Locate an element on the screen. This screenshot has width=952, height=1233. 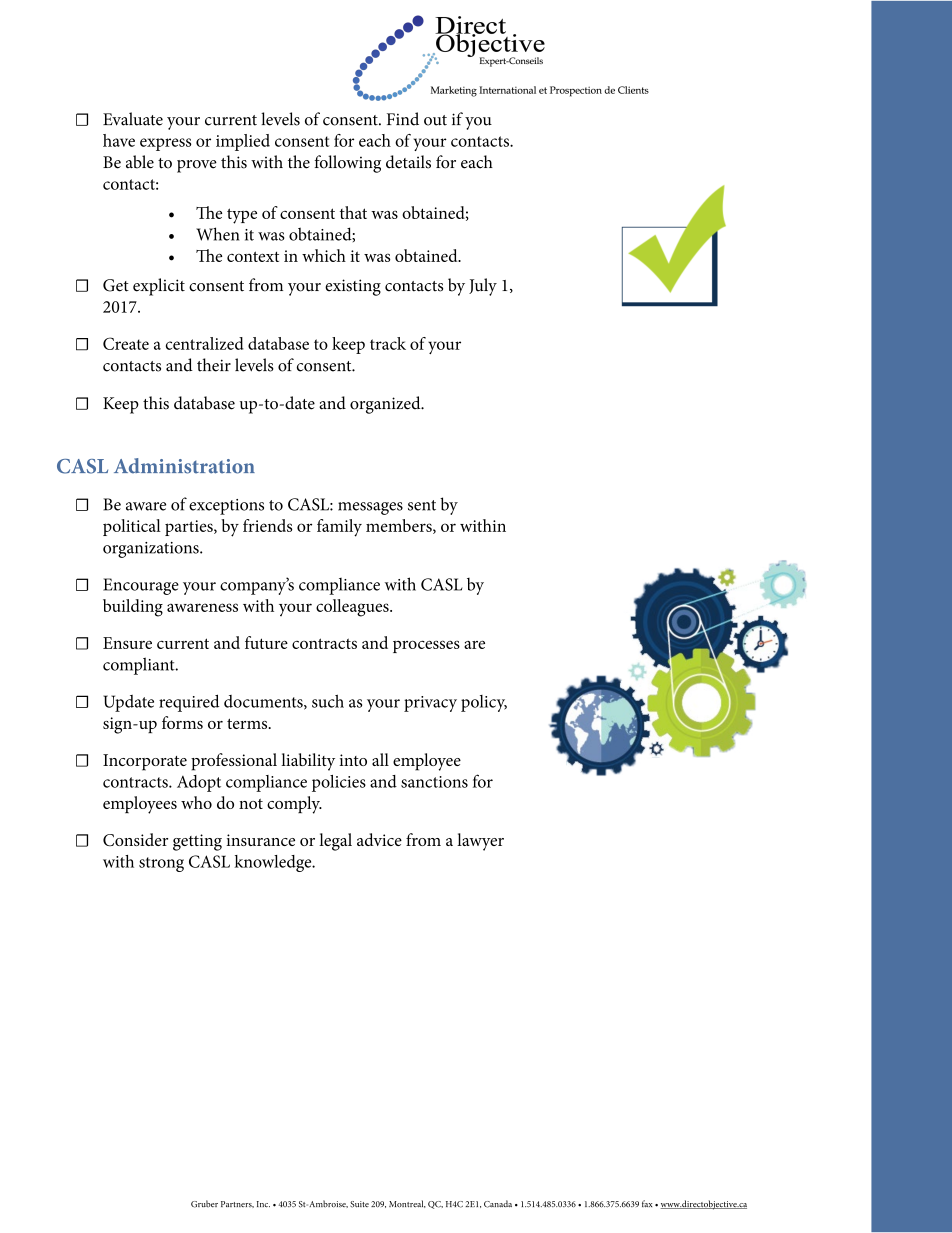
express is located at coordinates (165, 144).
